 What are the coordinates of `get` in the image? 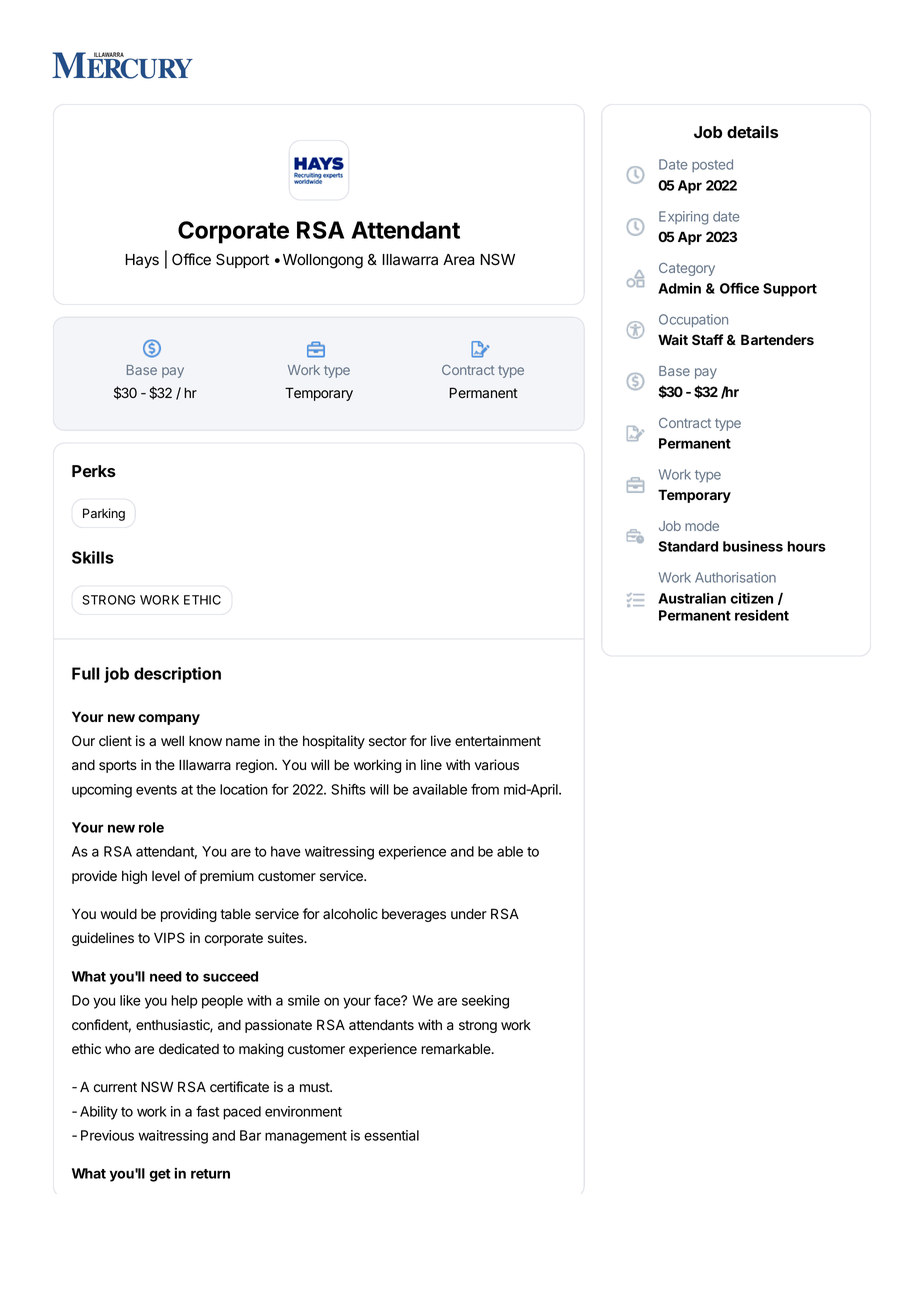 It's located at (160, 1175).
